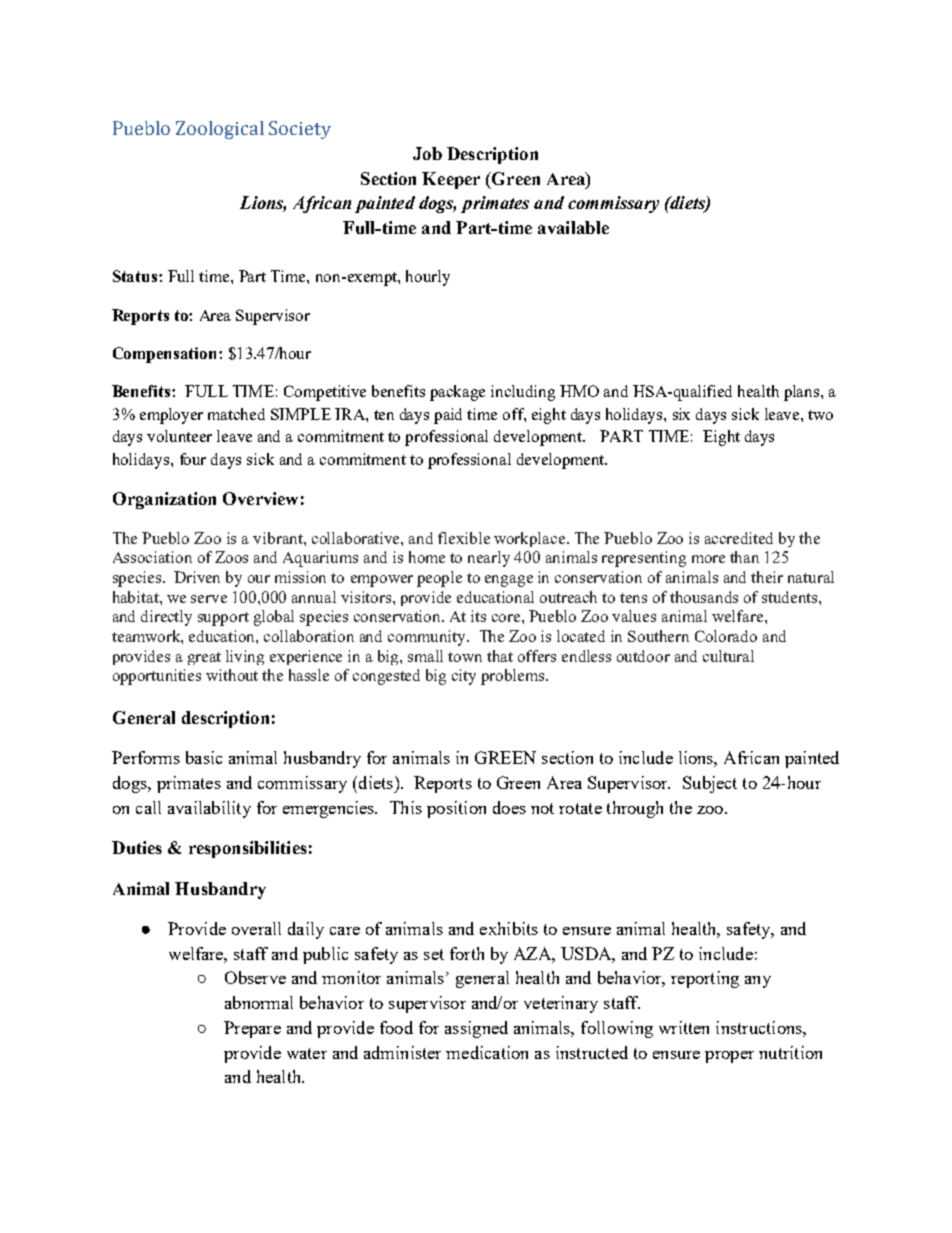 The image size is (952, 1233). What do you see at coordinates (681, 414) in the screenshot?
I see `six` at bounding box center [681, 414].
